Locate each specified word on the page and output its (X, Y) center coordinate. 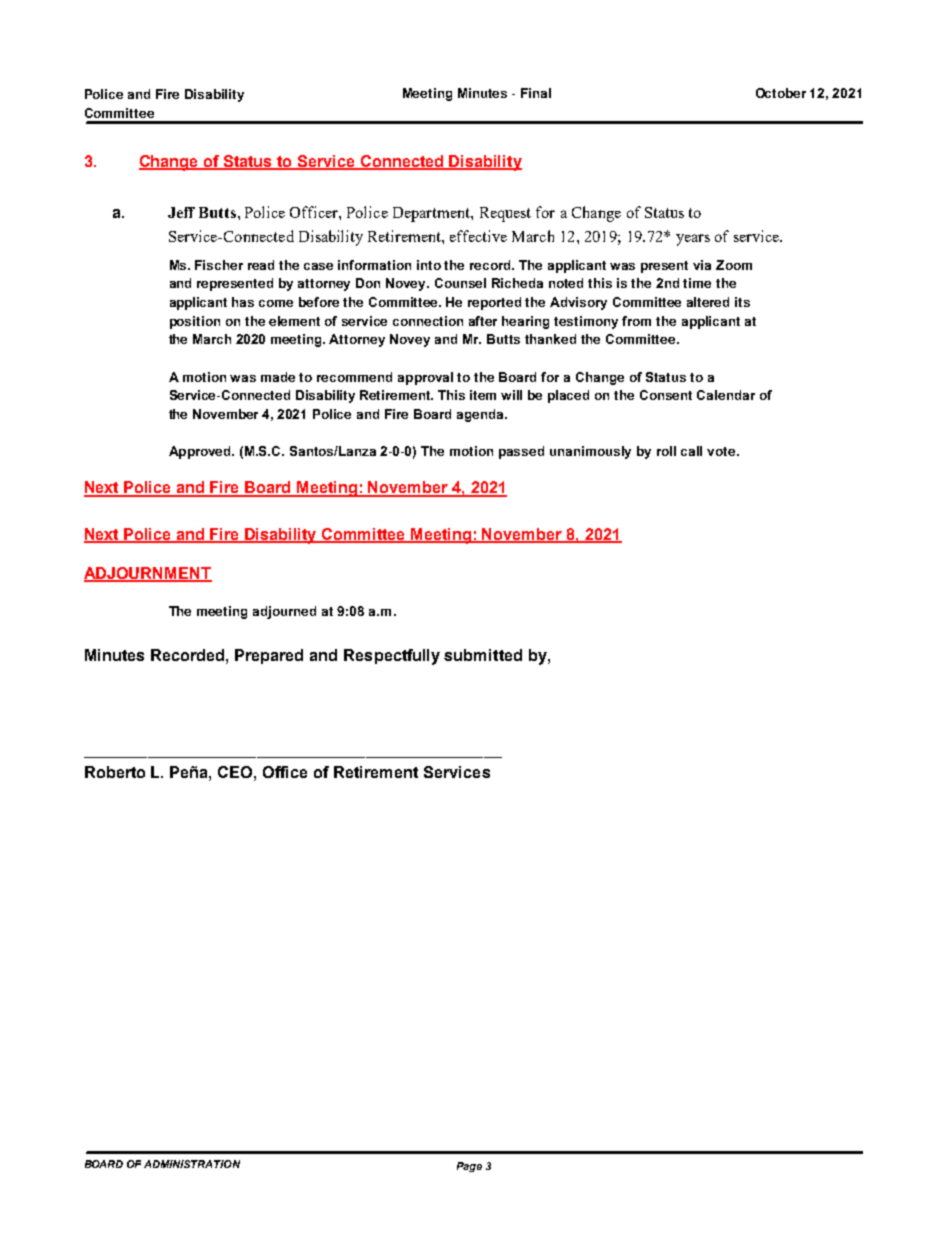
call (691, 451)
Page (469, 1167)
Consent (666, 395)
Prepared (269, 656)
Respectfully (392, 657)
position (195, 322)
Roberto (115, 772)
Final (536, 93)
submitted (483, 655)
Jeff (181, 212)
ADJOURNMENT (148, 574)
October (781, 93)
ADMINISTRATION (192, 1164)
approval (425, 378)
